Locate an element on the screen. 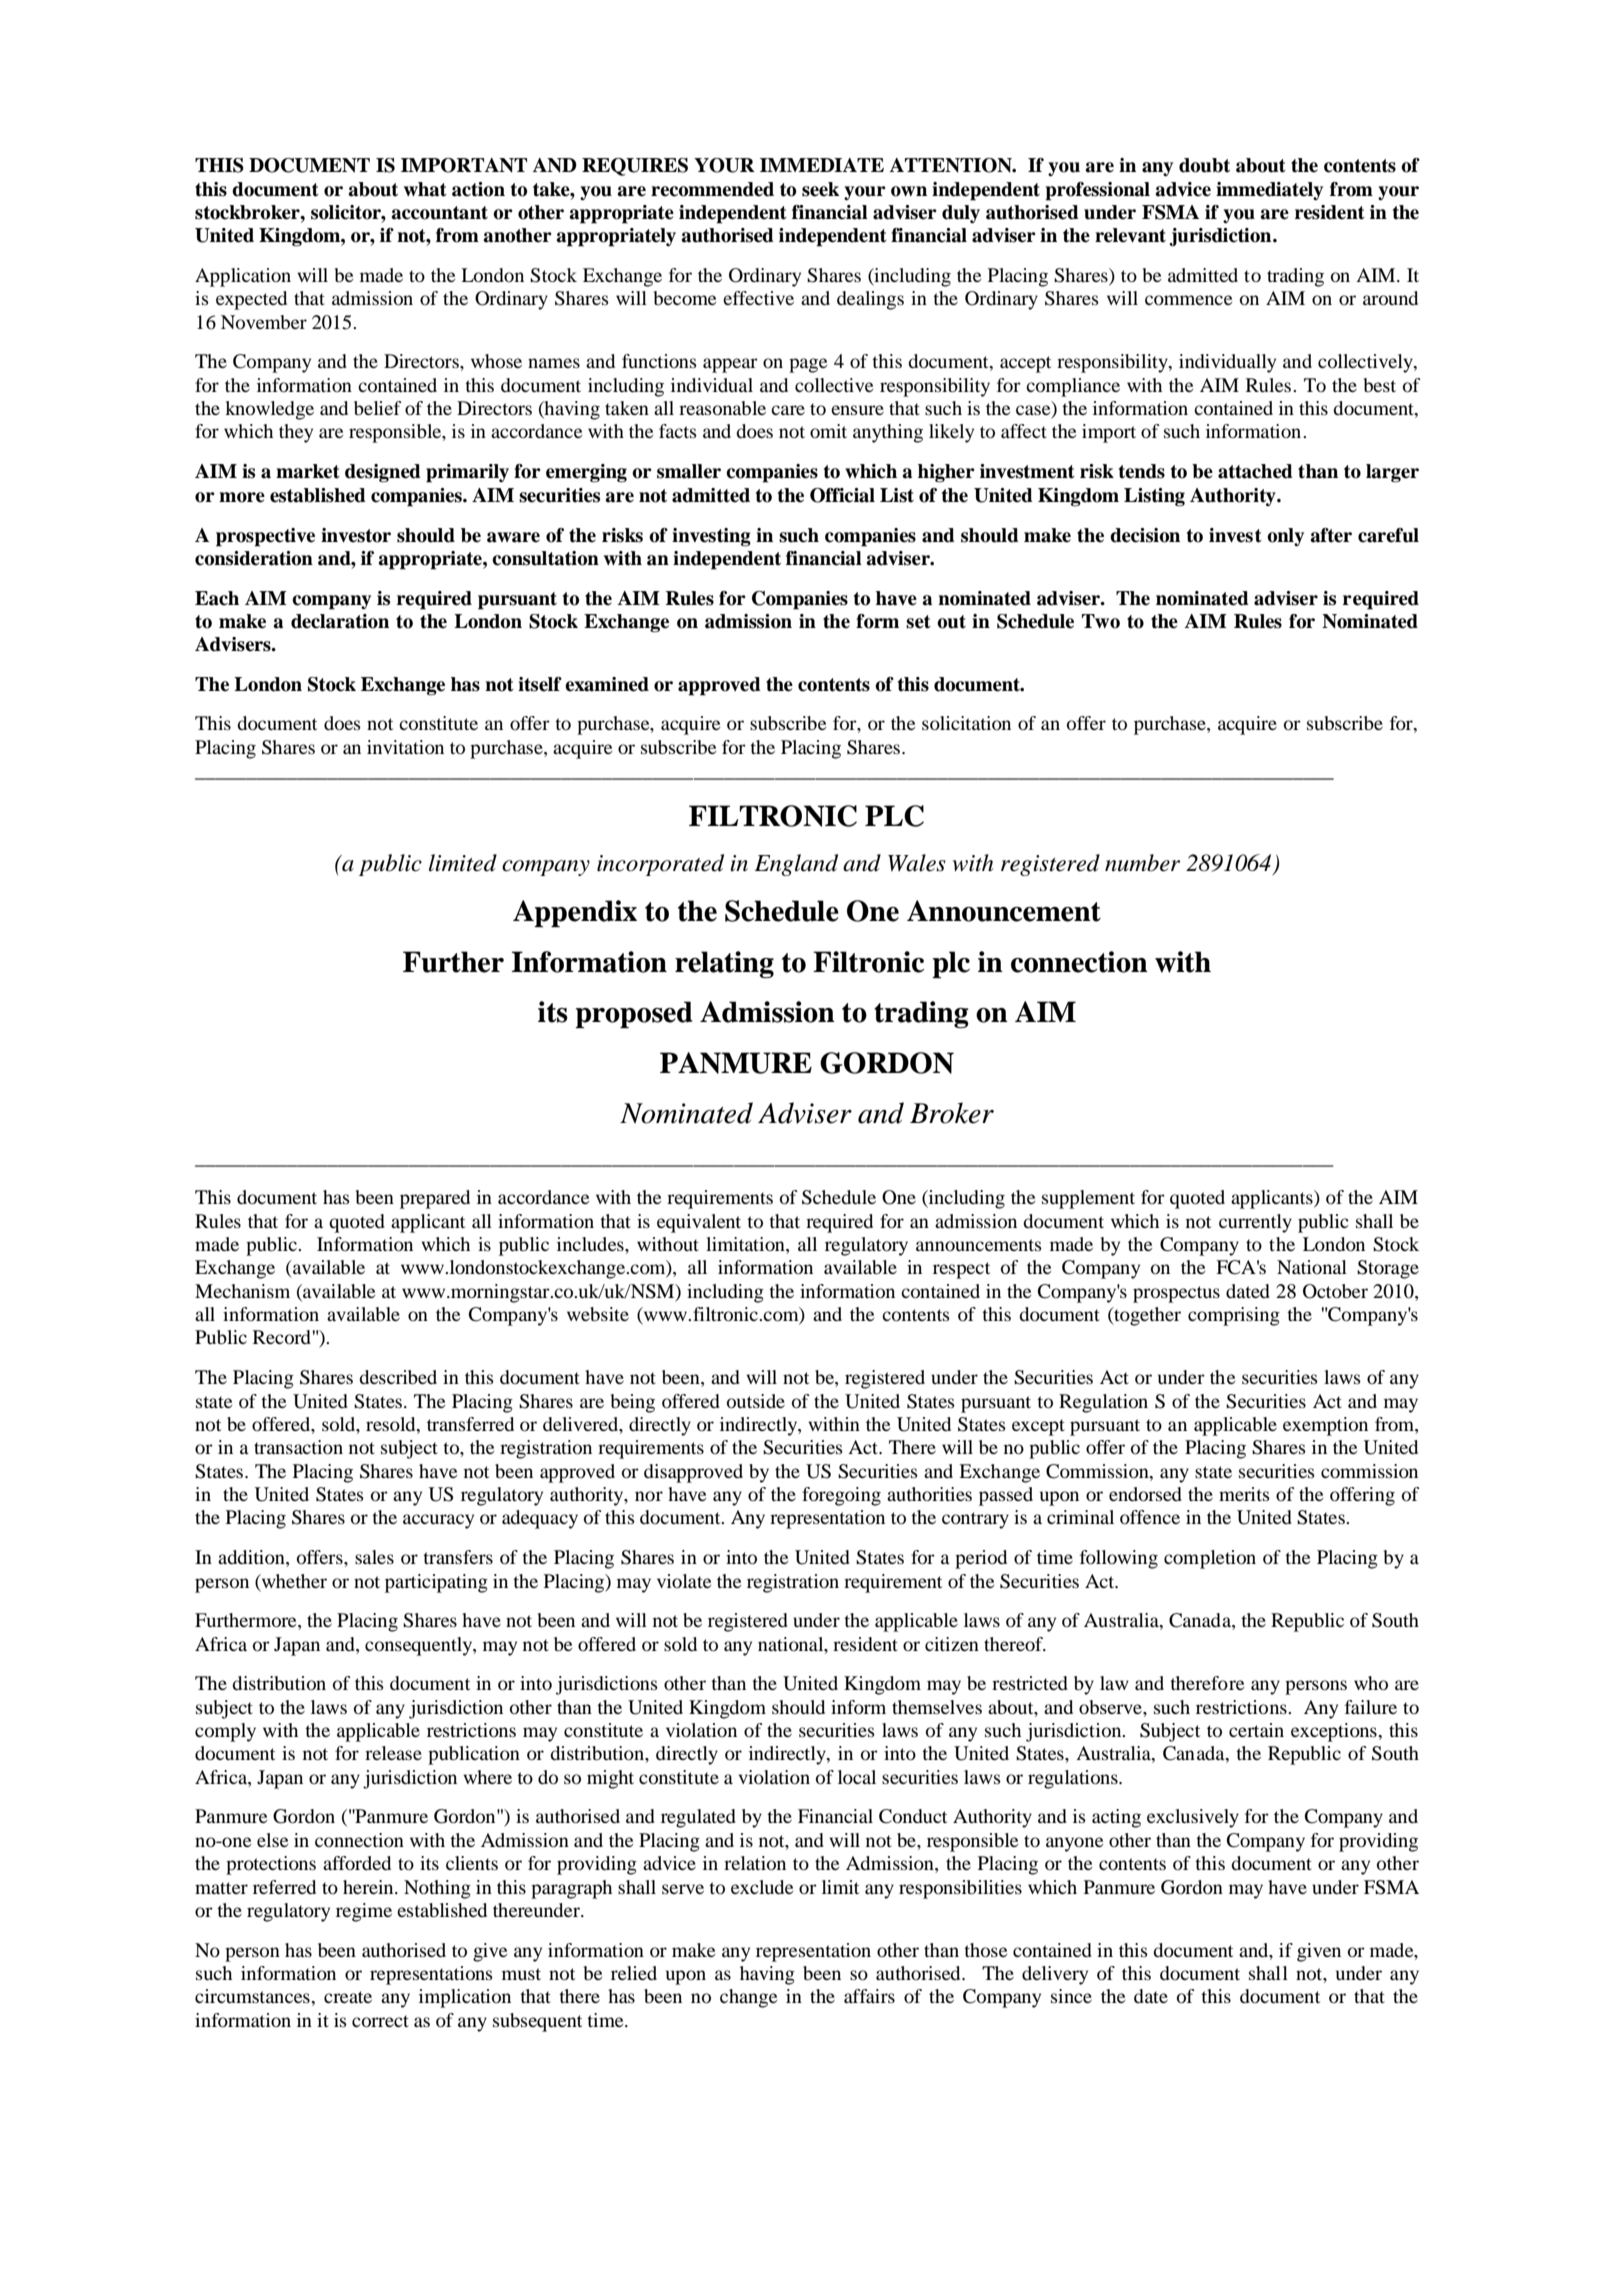  declaration is located at coordinates (340, 621).
